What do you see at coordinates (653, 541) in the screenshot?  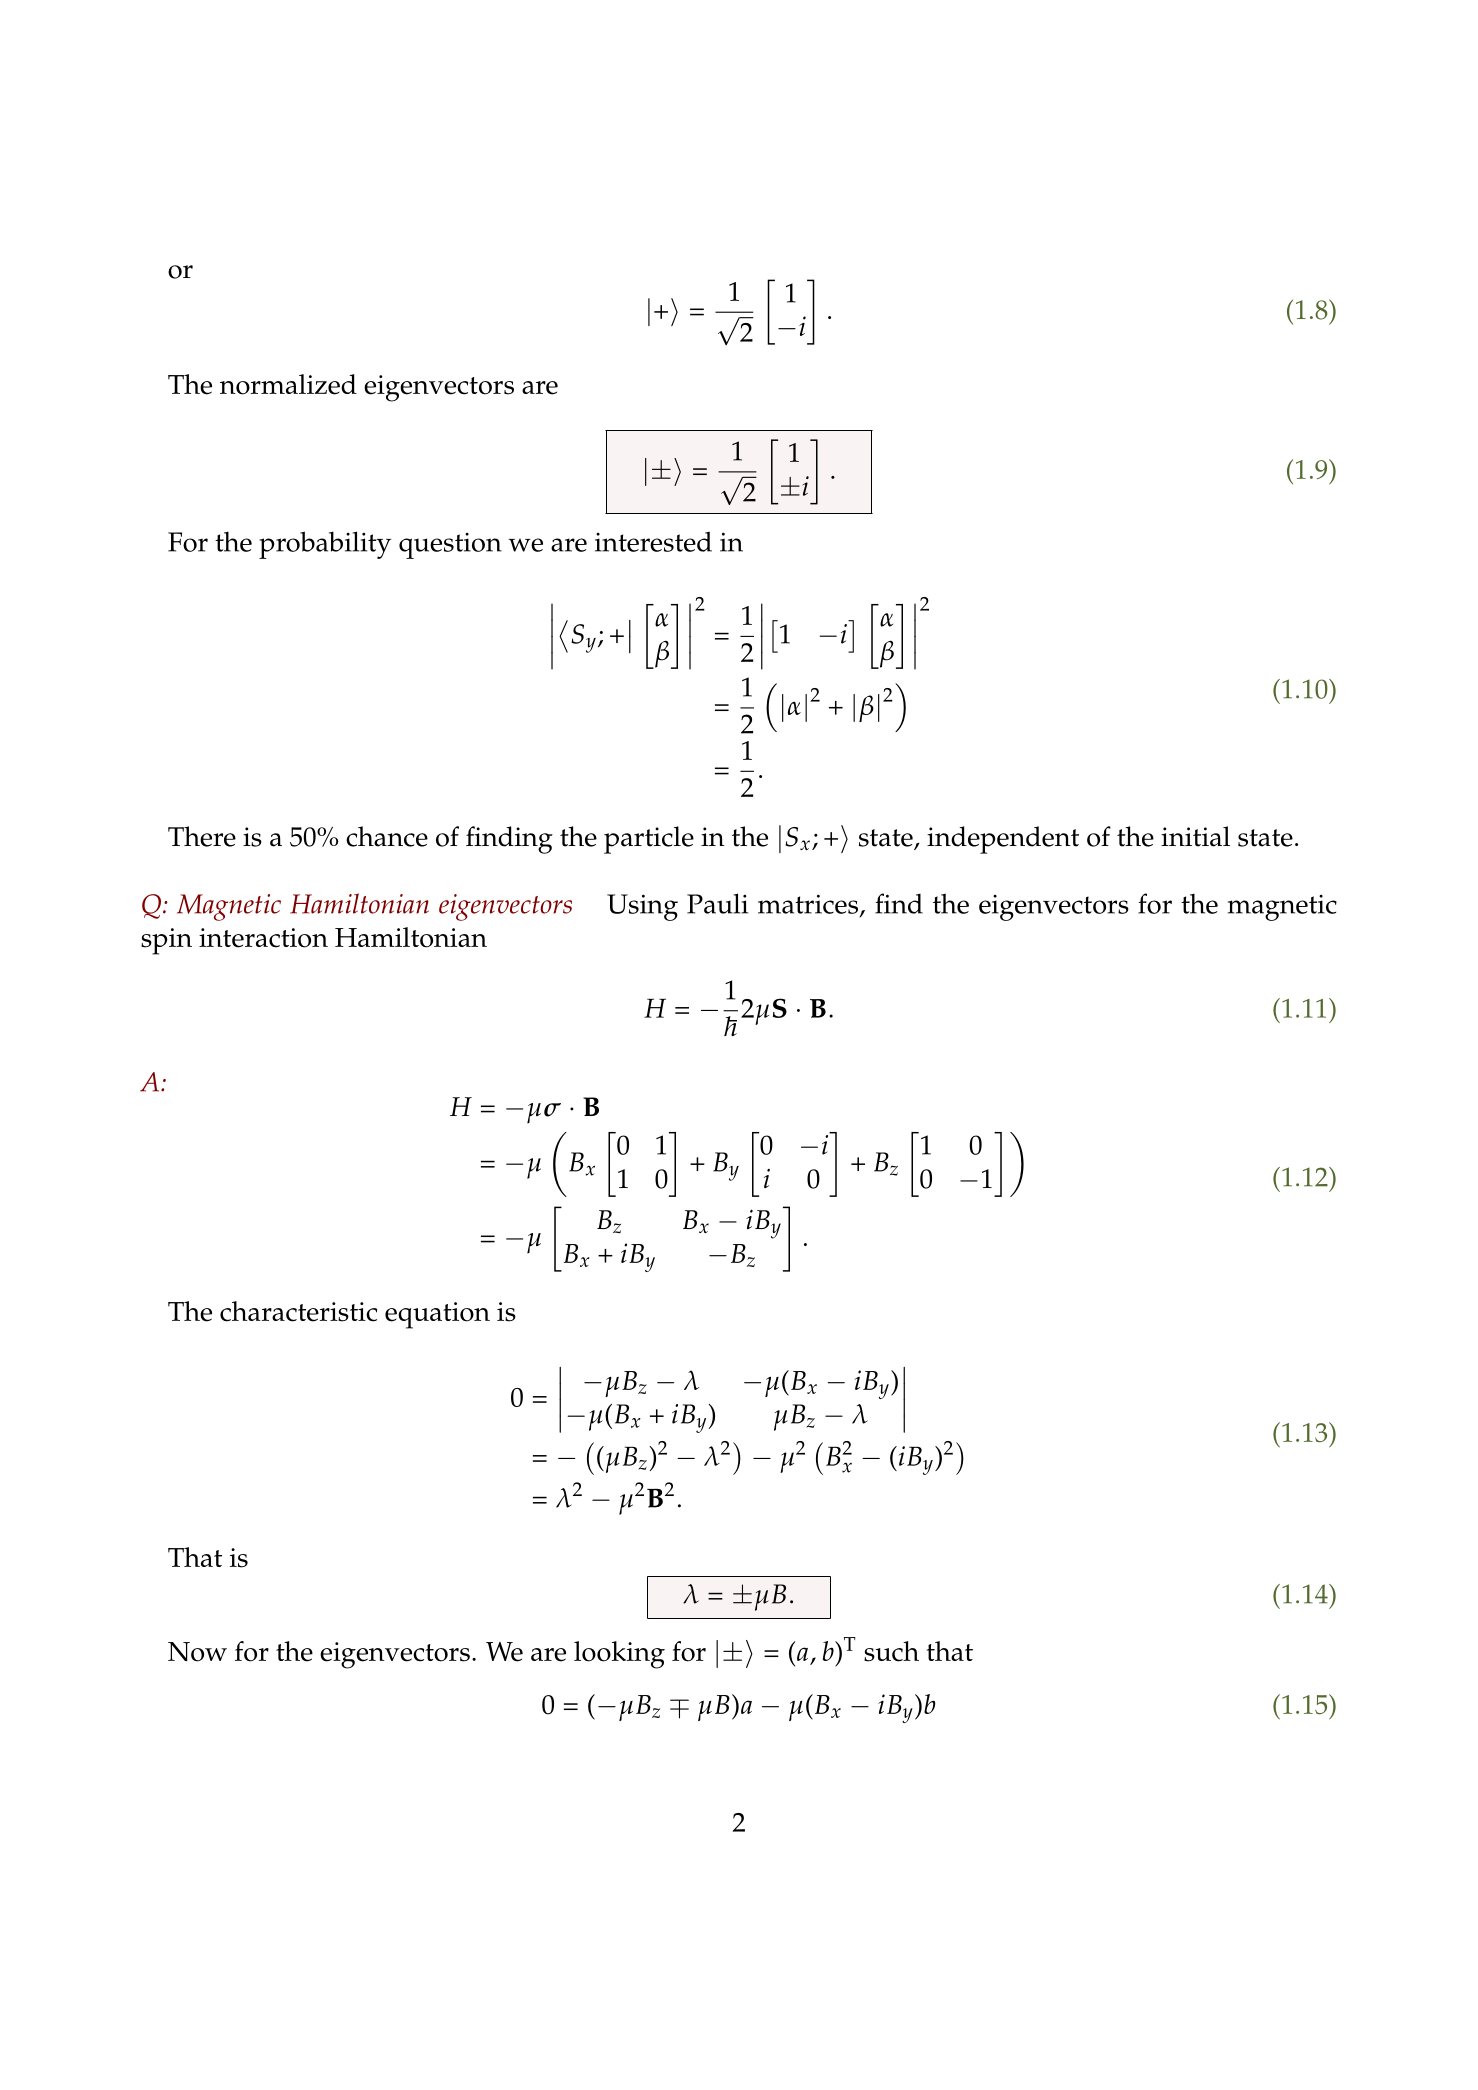 I see `interested` at bounding box center [653, 541].
